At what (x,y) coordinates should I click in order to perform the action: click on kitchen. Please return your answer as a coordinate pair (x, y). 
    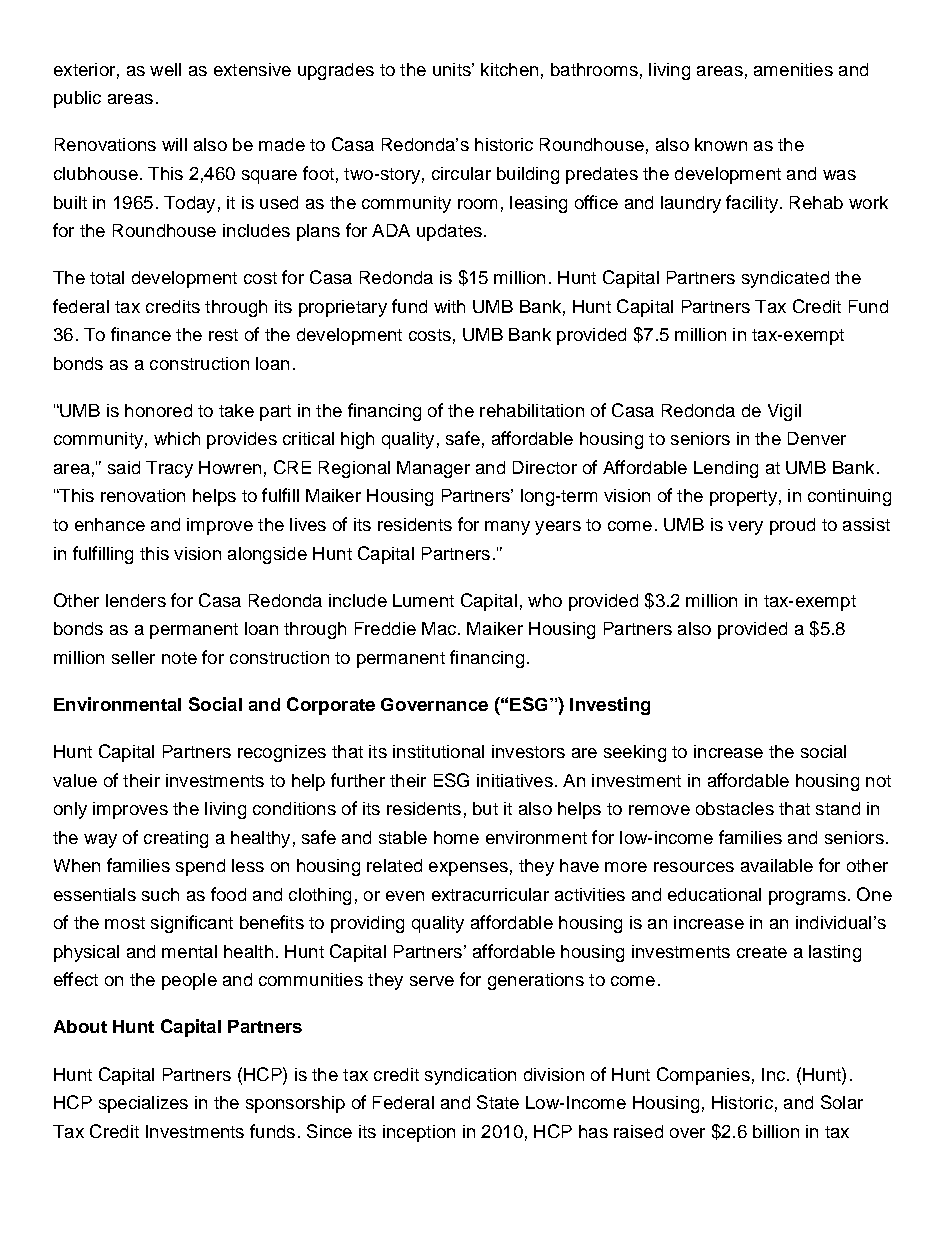
    Looking at the image, I should click on (509, 69).
